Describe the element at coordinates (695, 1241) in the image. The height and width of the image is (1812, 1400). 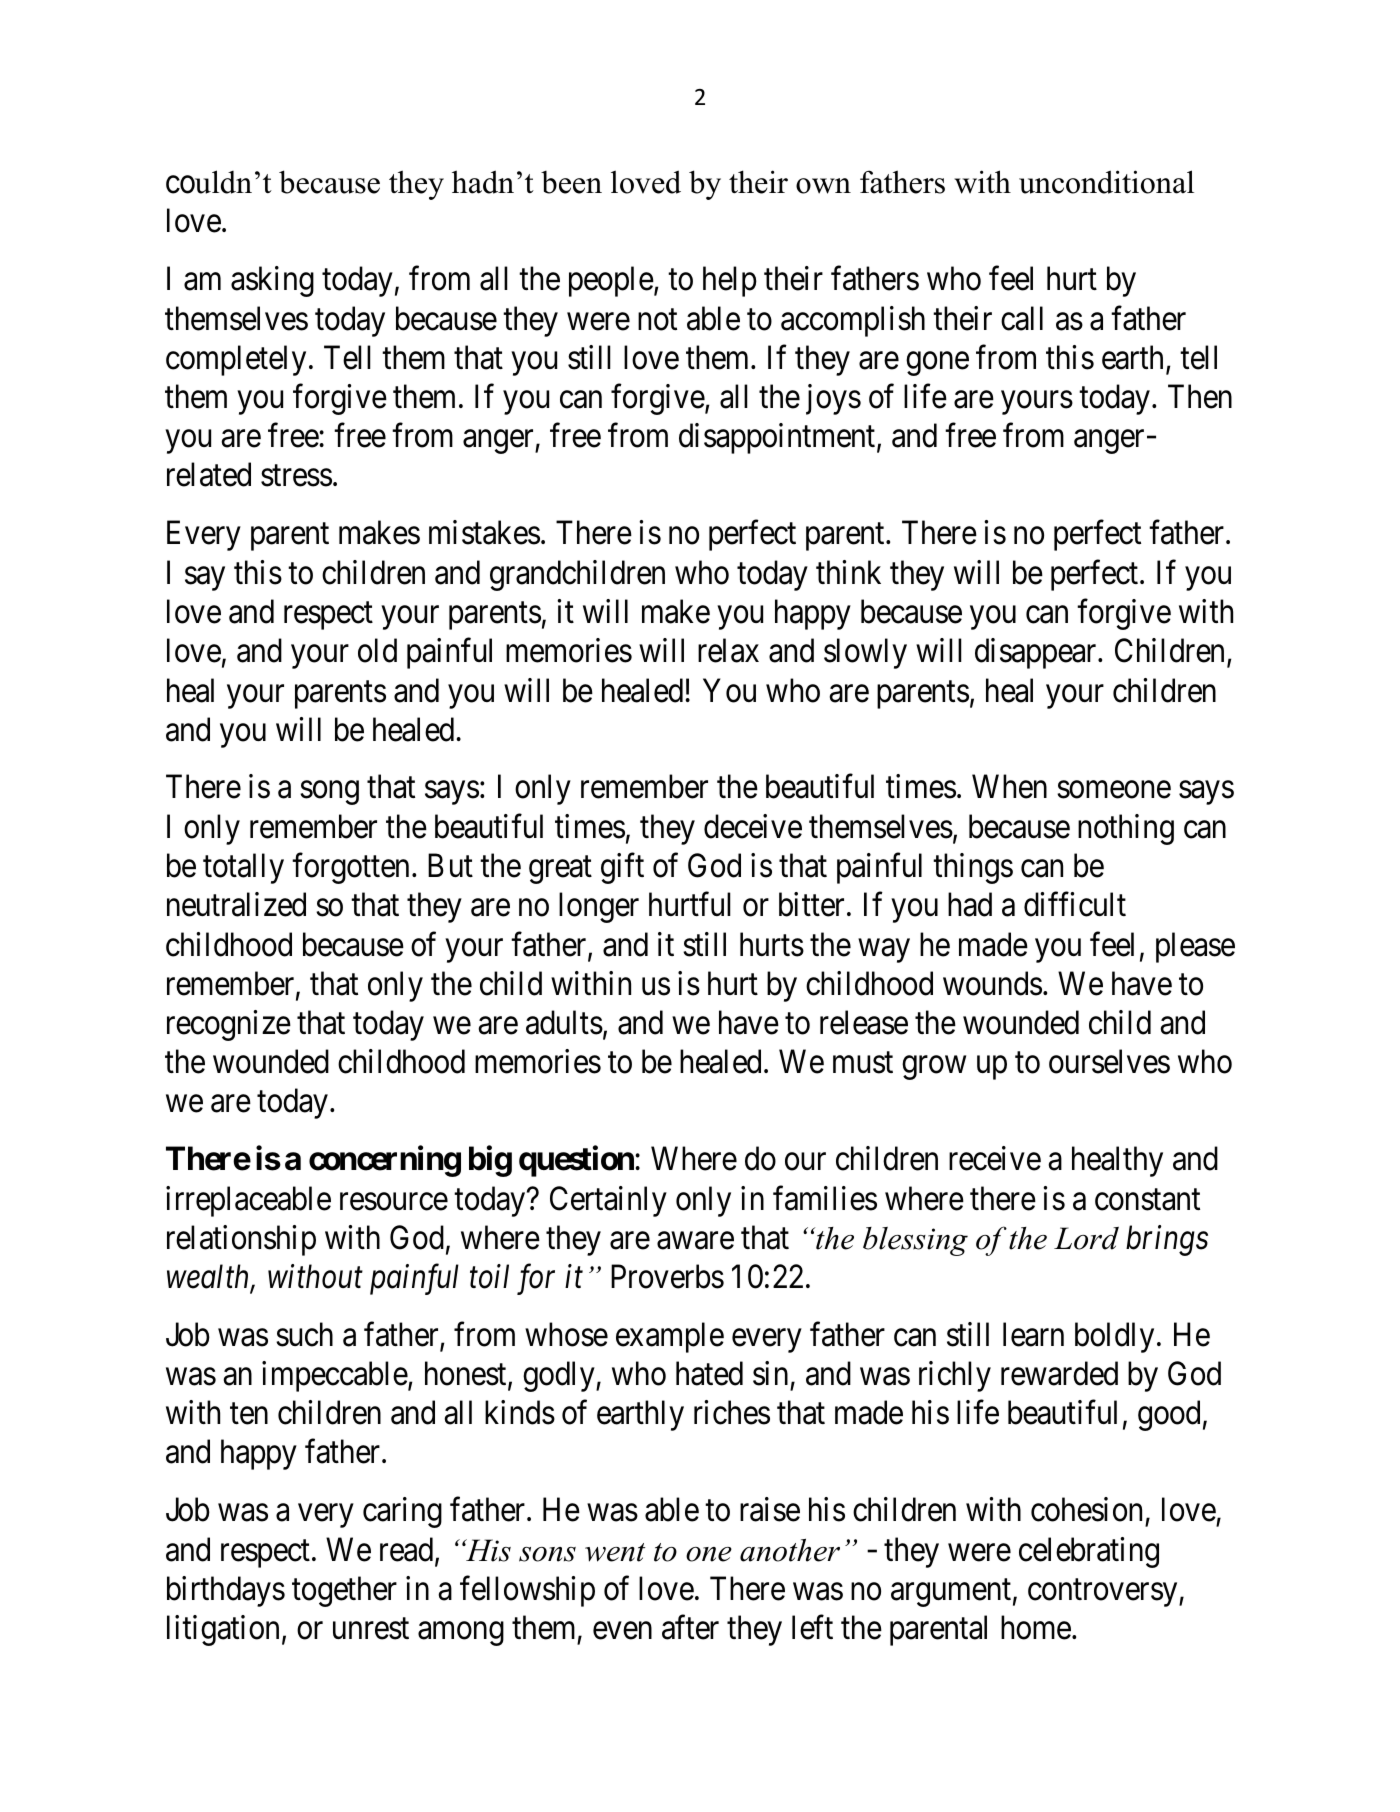
I see `aware` at that location.
